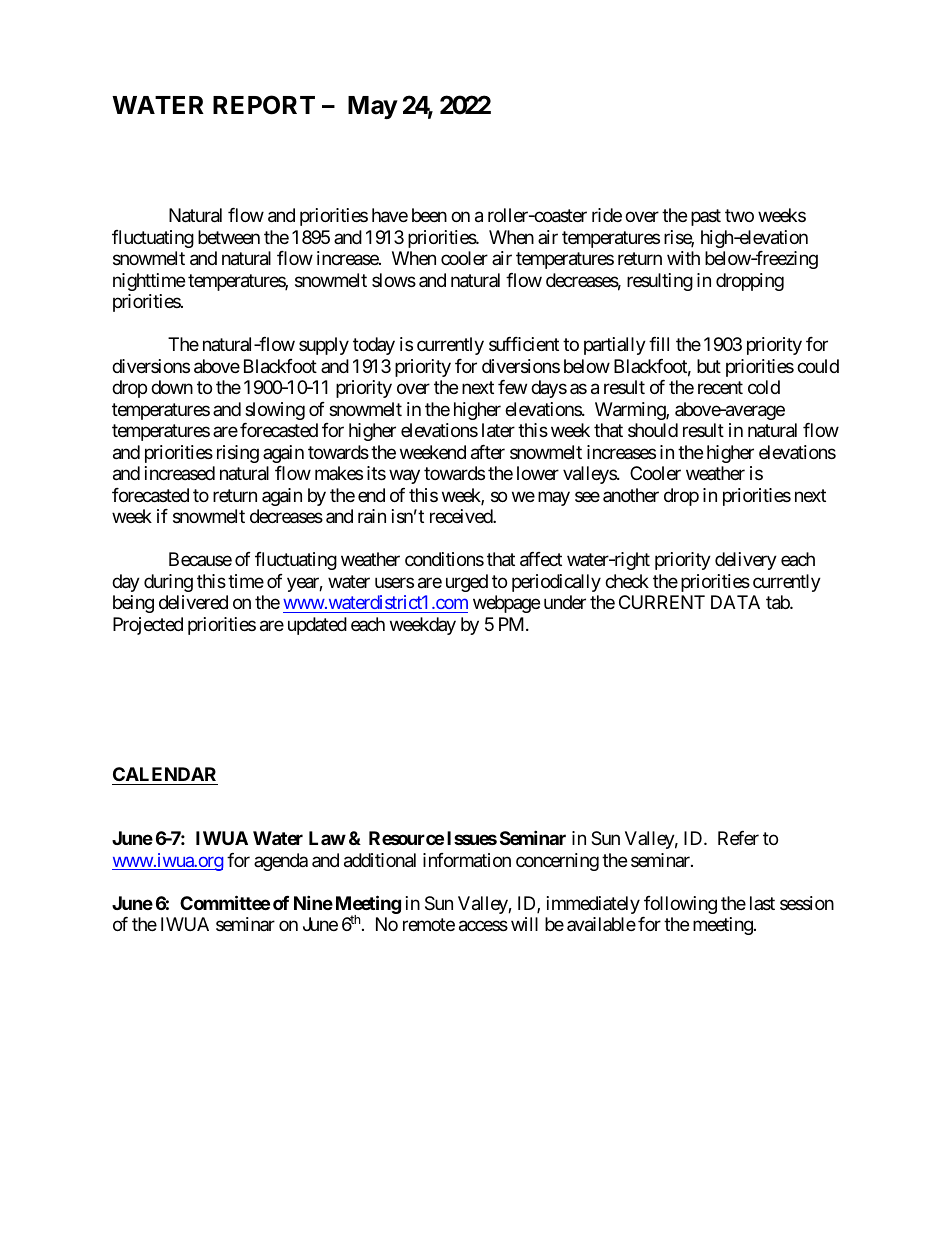 The width and height of the screenshot is (952, 1233). I want to click on delivered, so click(193, 602).
